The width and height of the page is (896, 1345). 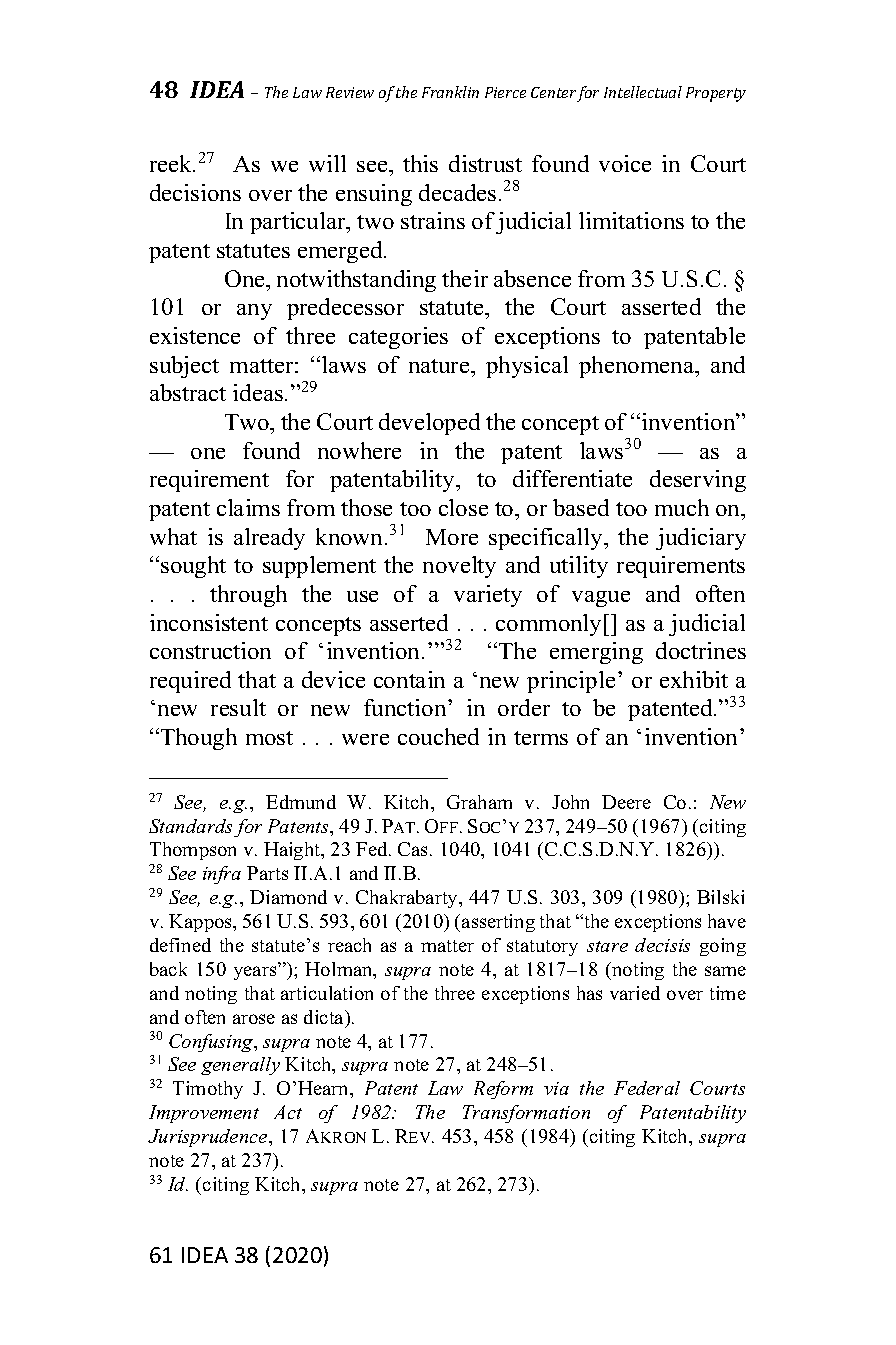 What do you see at coordinates (698, 481) in the page?
I see `deserving` at bounding box center [698, 481].
